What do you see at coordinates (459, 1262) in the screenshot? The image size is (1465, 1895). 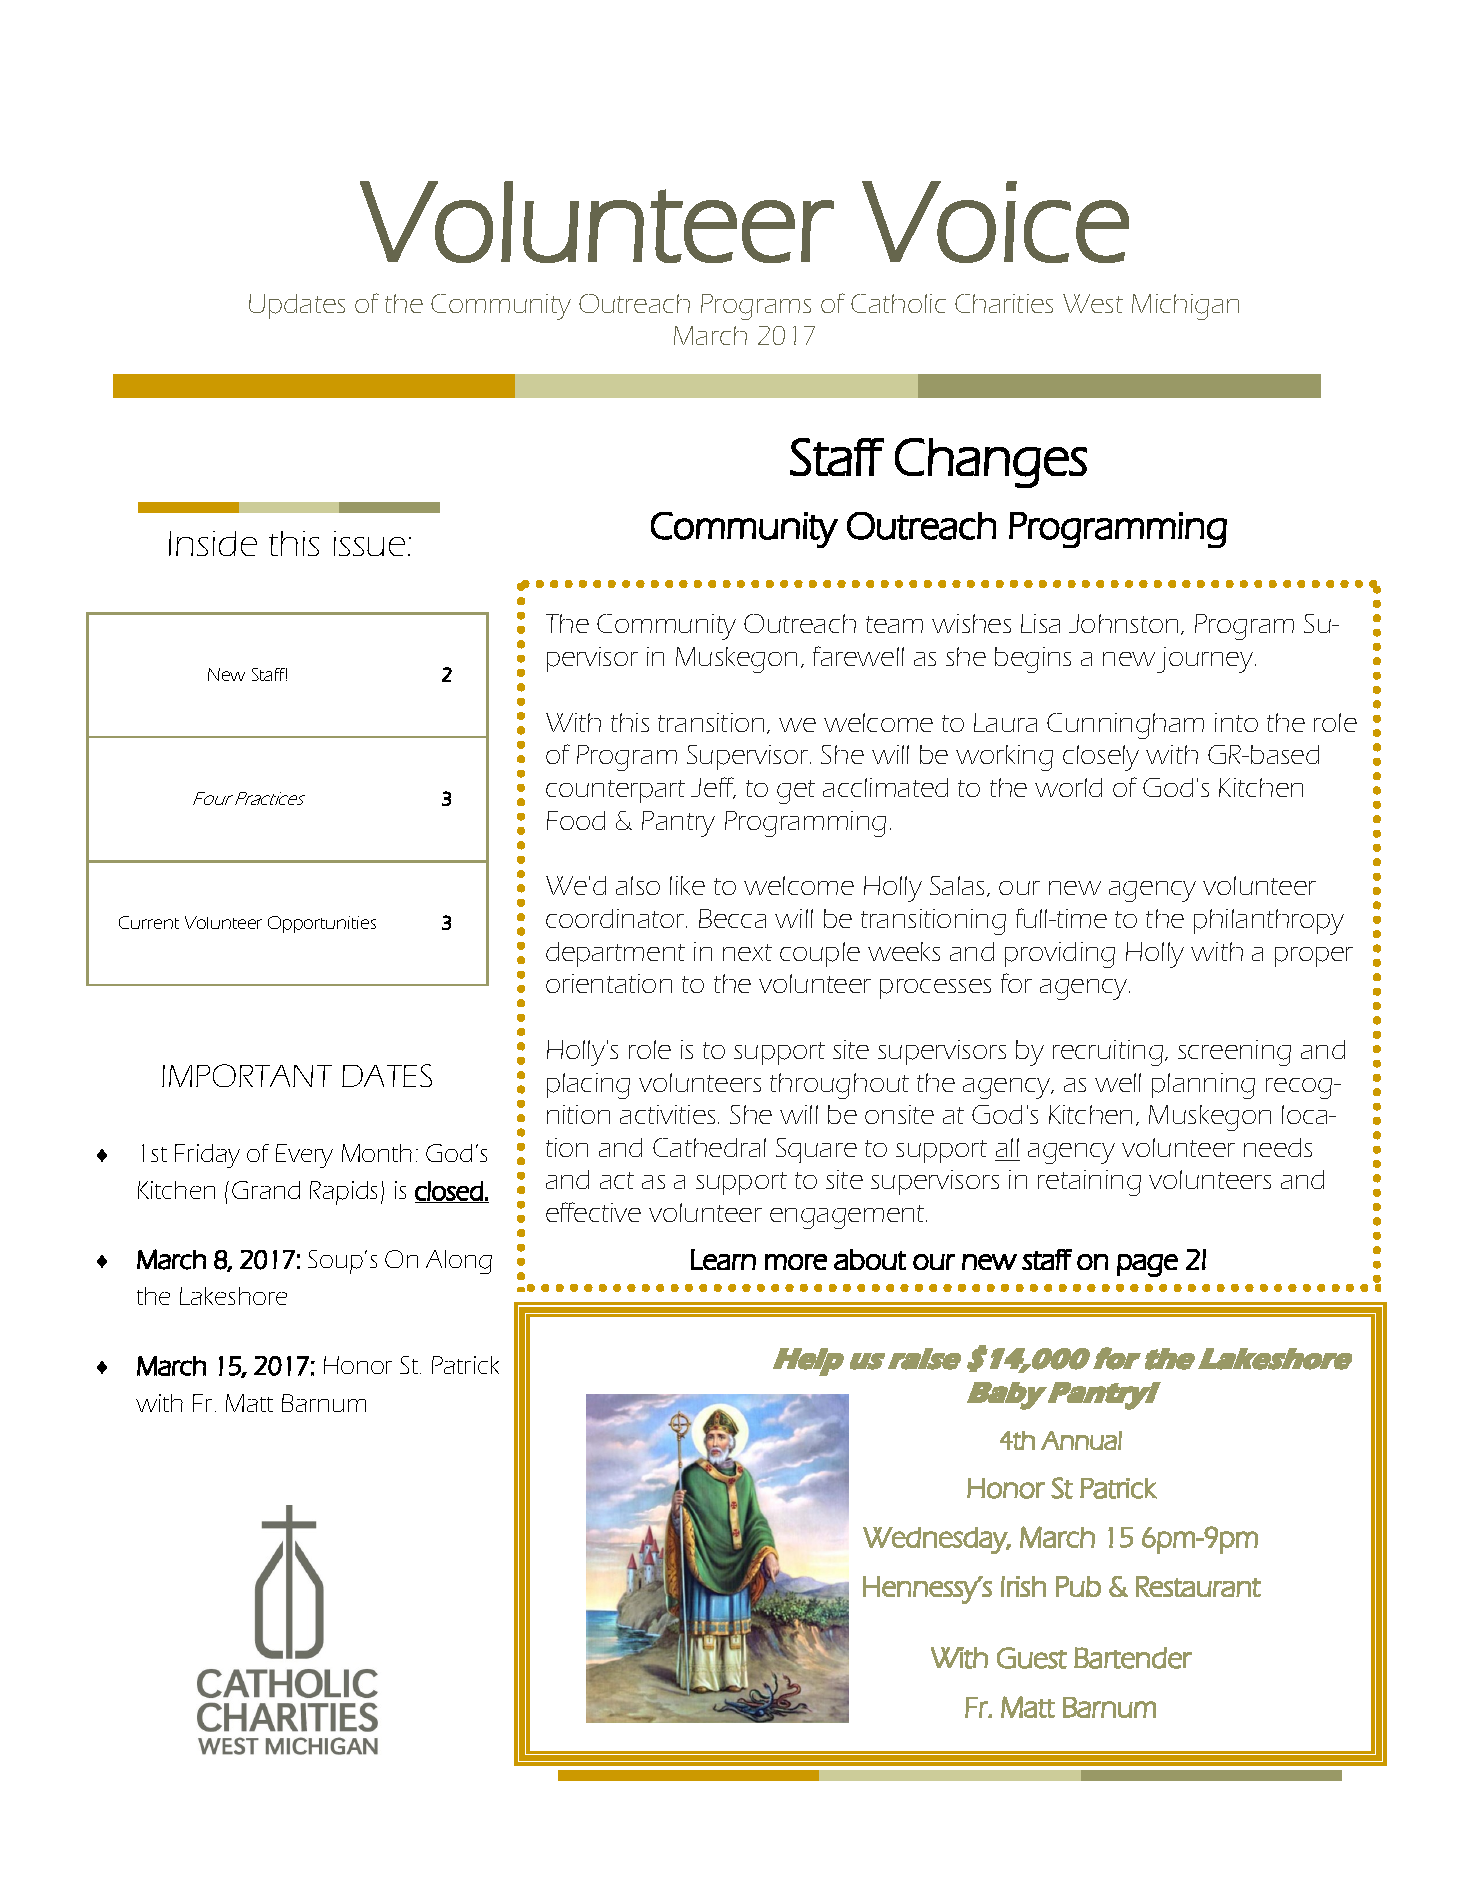 I see `Along` at bounding box center [459, 1262].
